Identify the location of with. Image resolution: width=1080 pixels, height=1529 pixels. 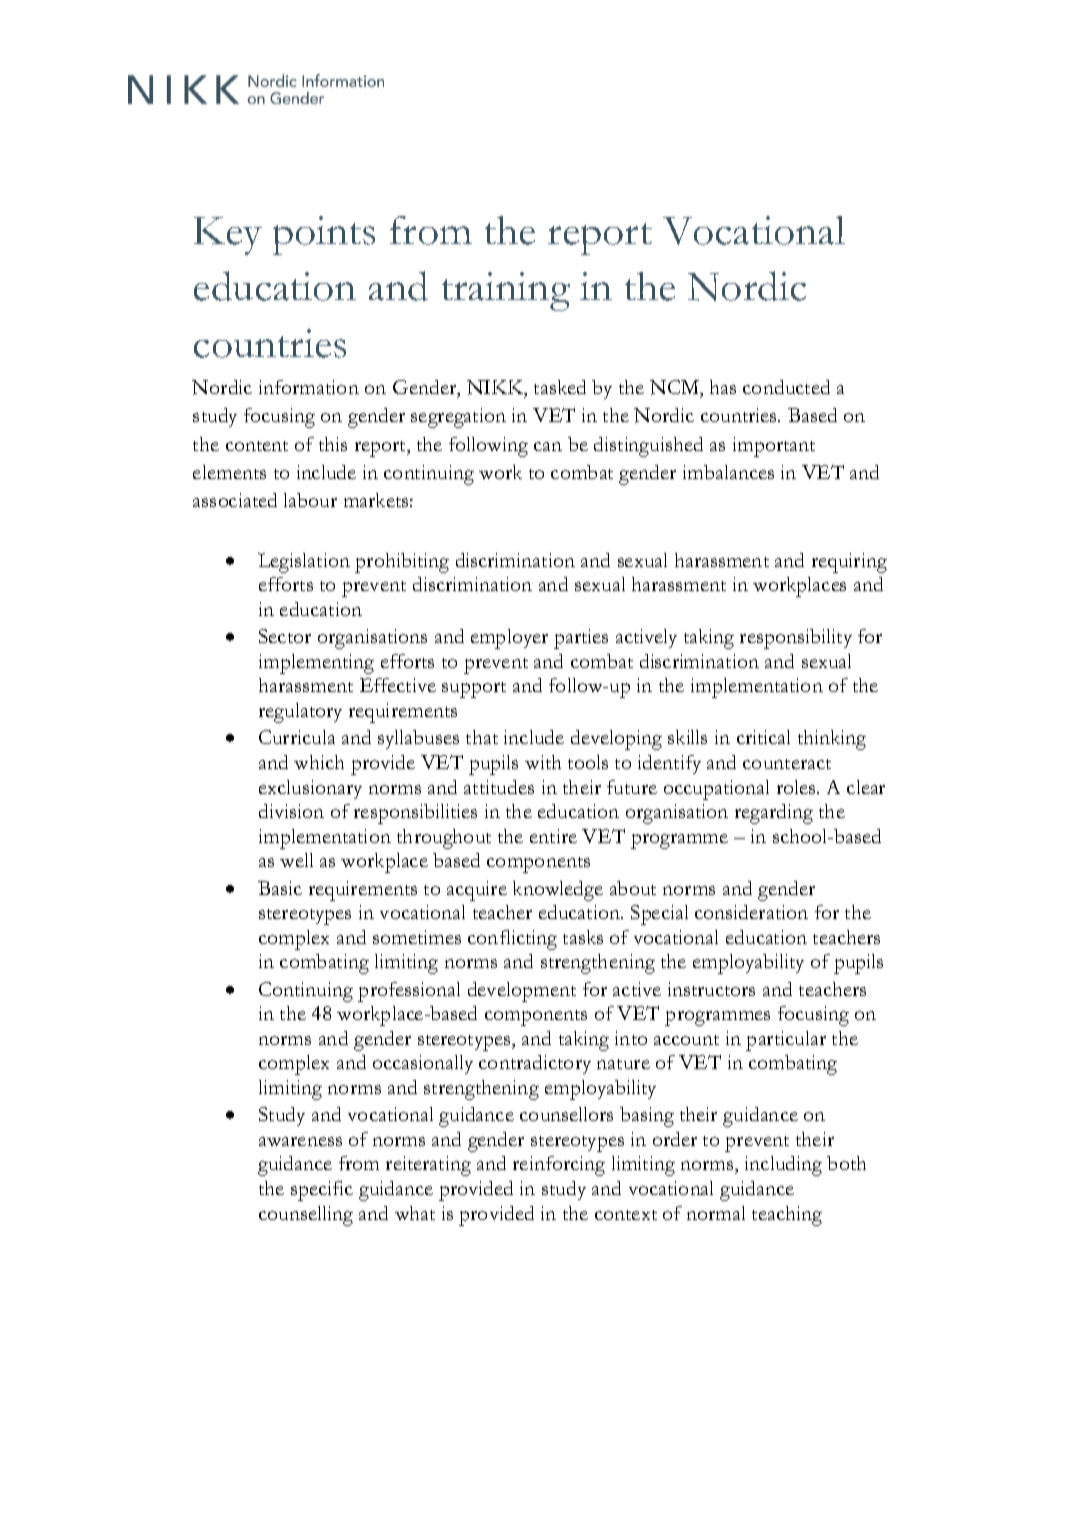
(543, 762).
